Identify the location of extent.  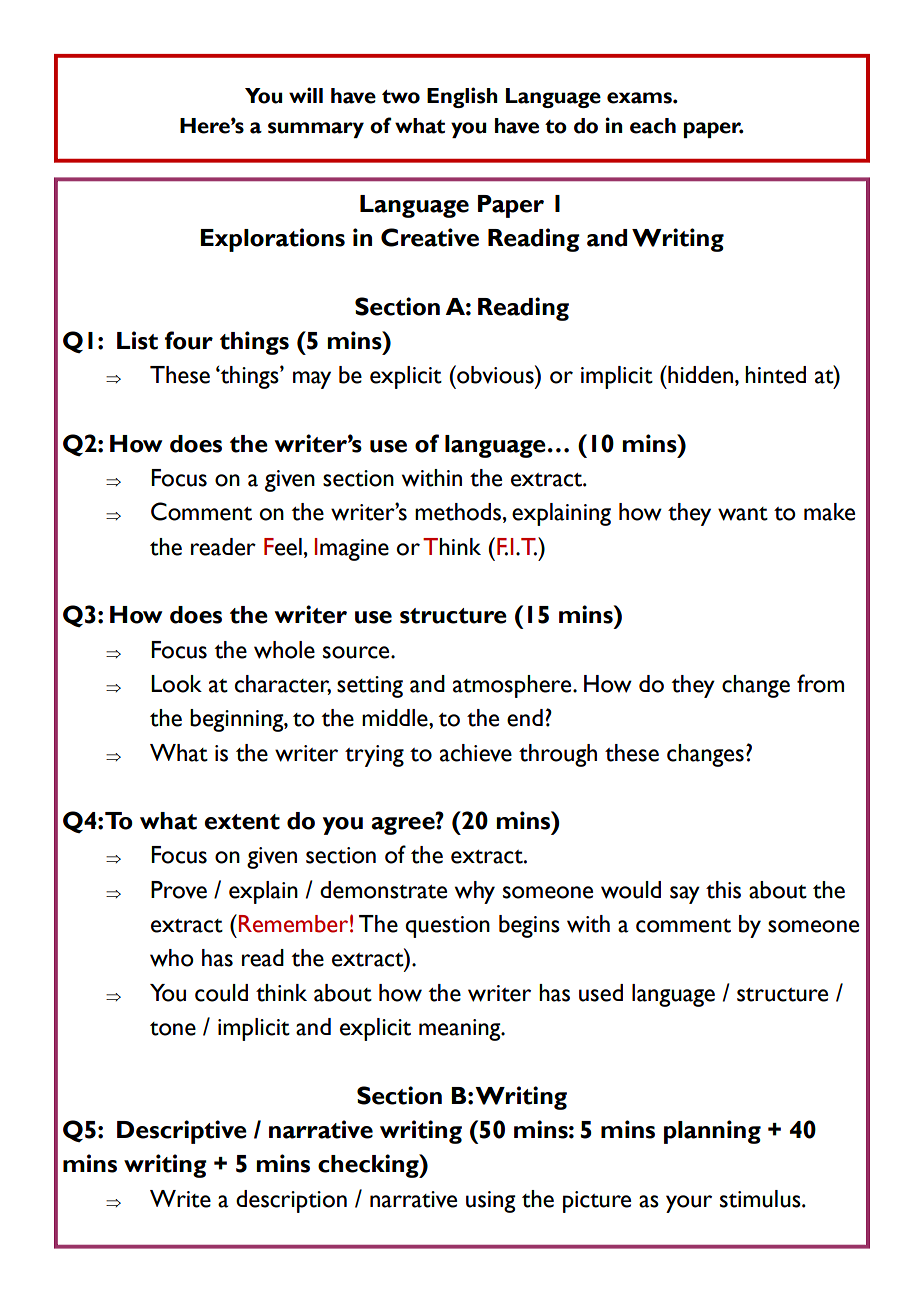
(242, 822).
